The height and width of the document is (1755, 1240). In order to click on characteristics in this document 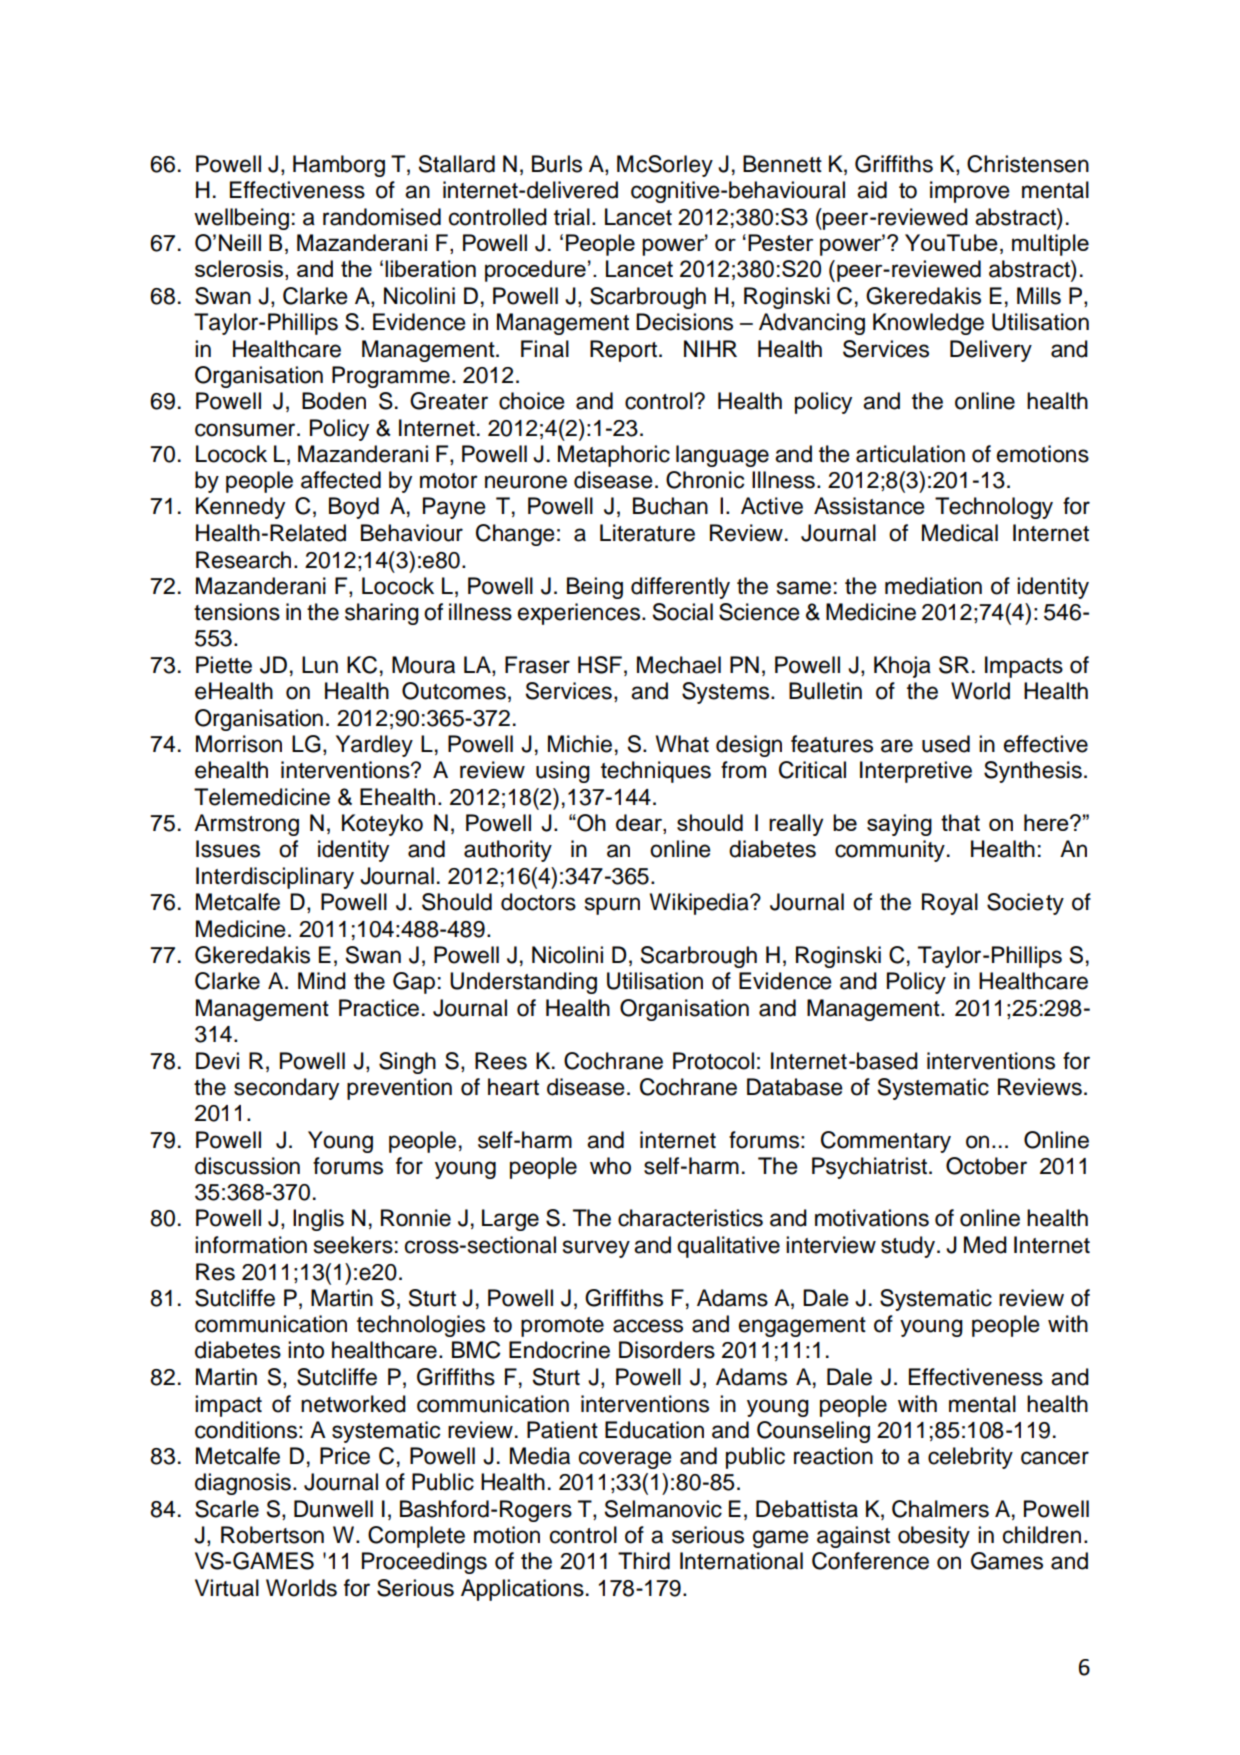, I will do `click(690, 1218)`.
